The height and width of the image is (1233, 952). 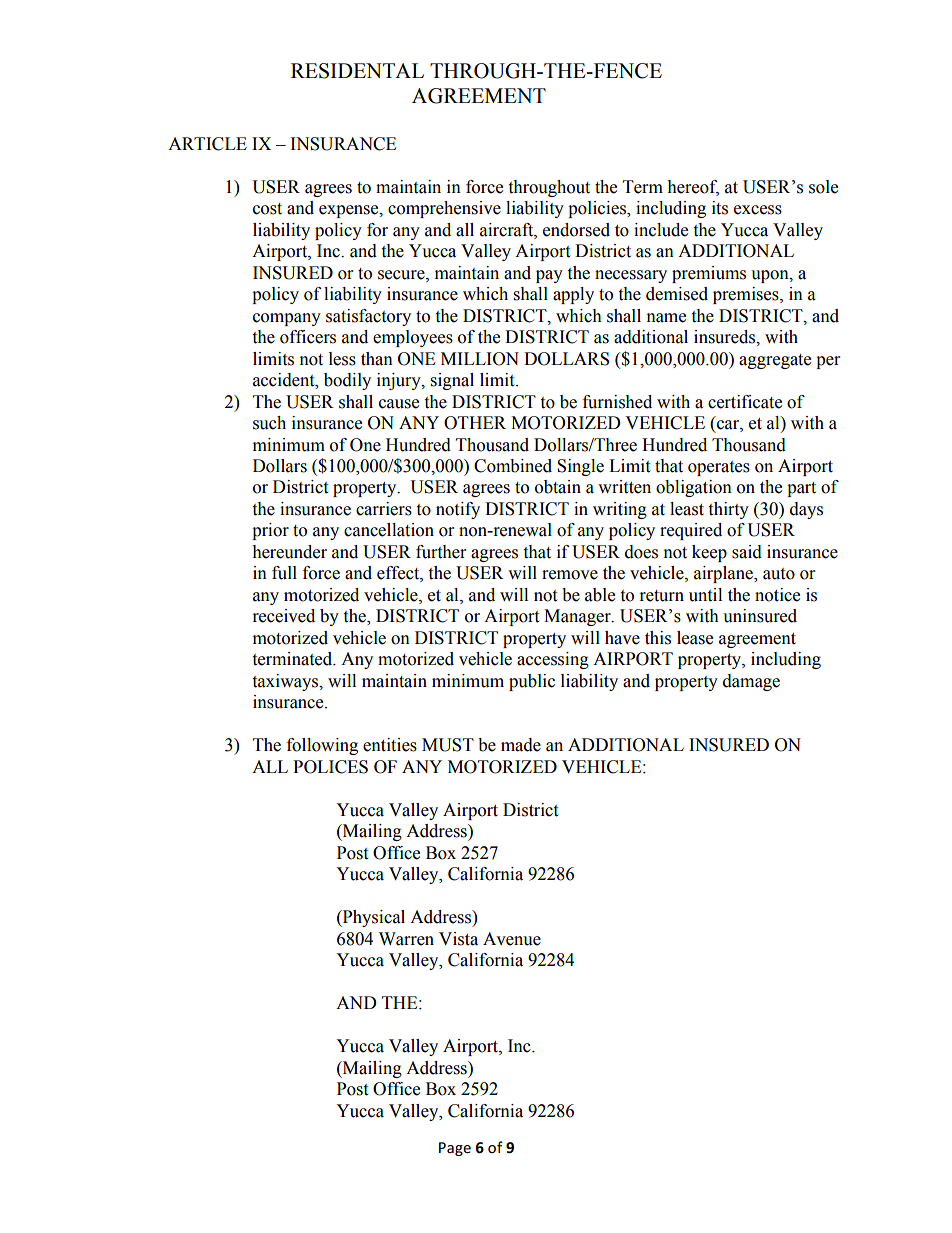 I want to click on excess, so click(x=758, y=210).
